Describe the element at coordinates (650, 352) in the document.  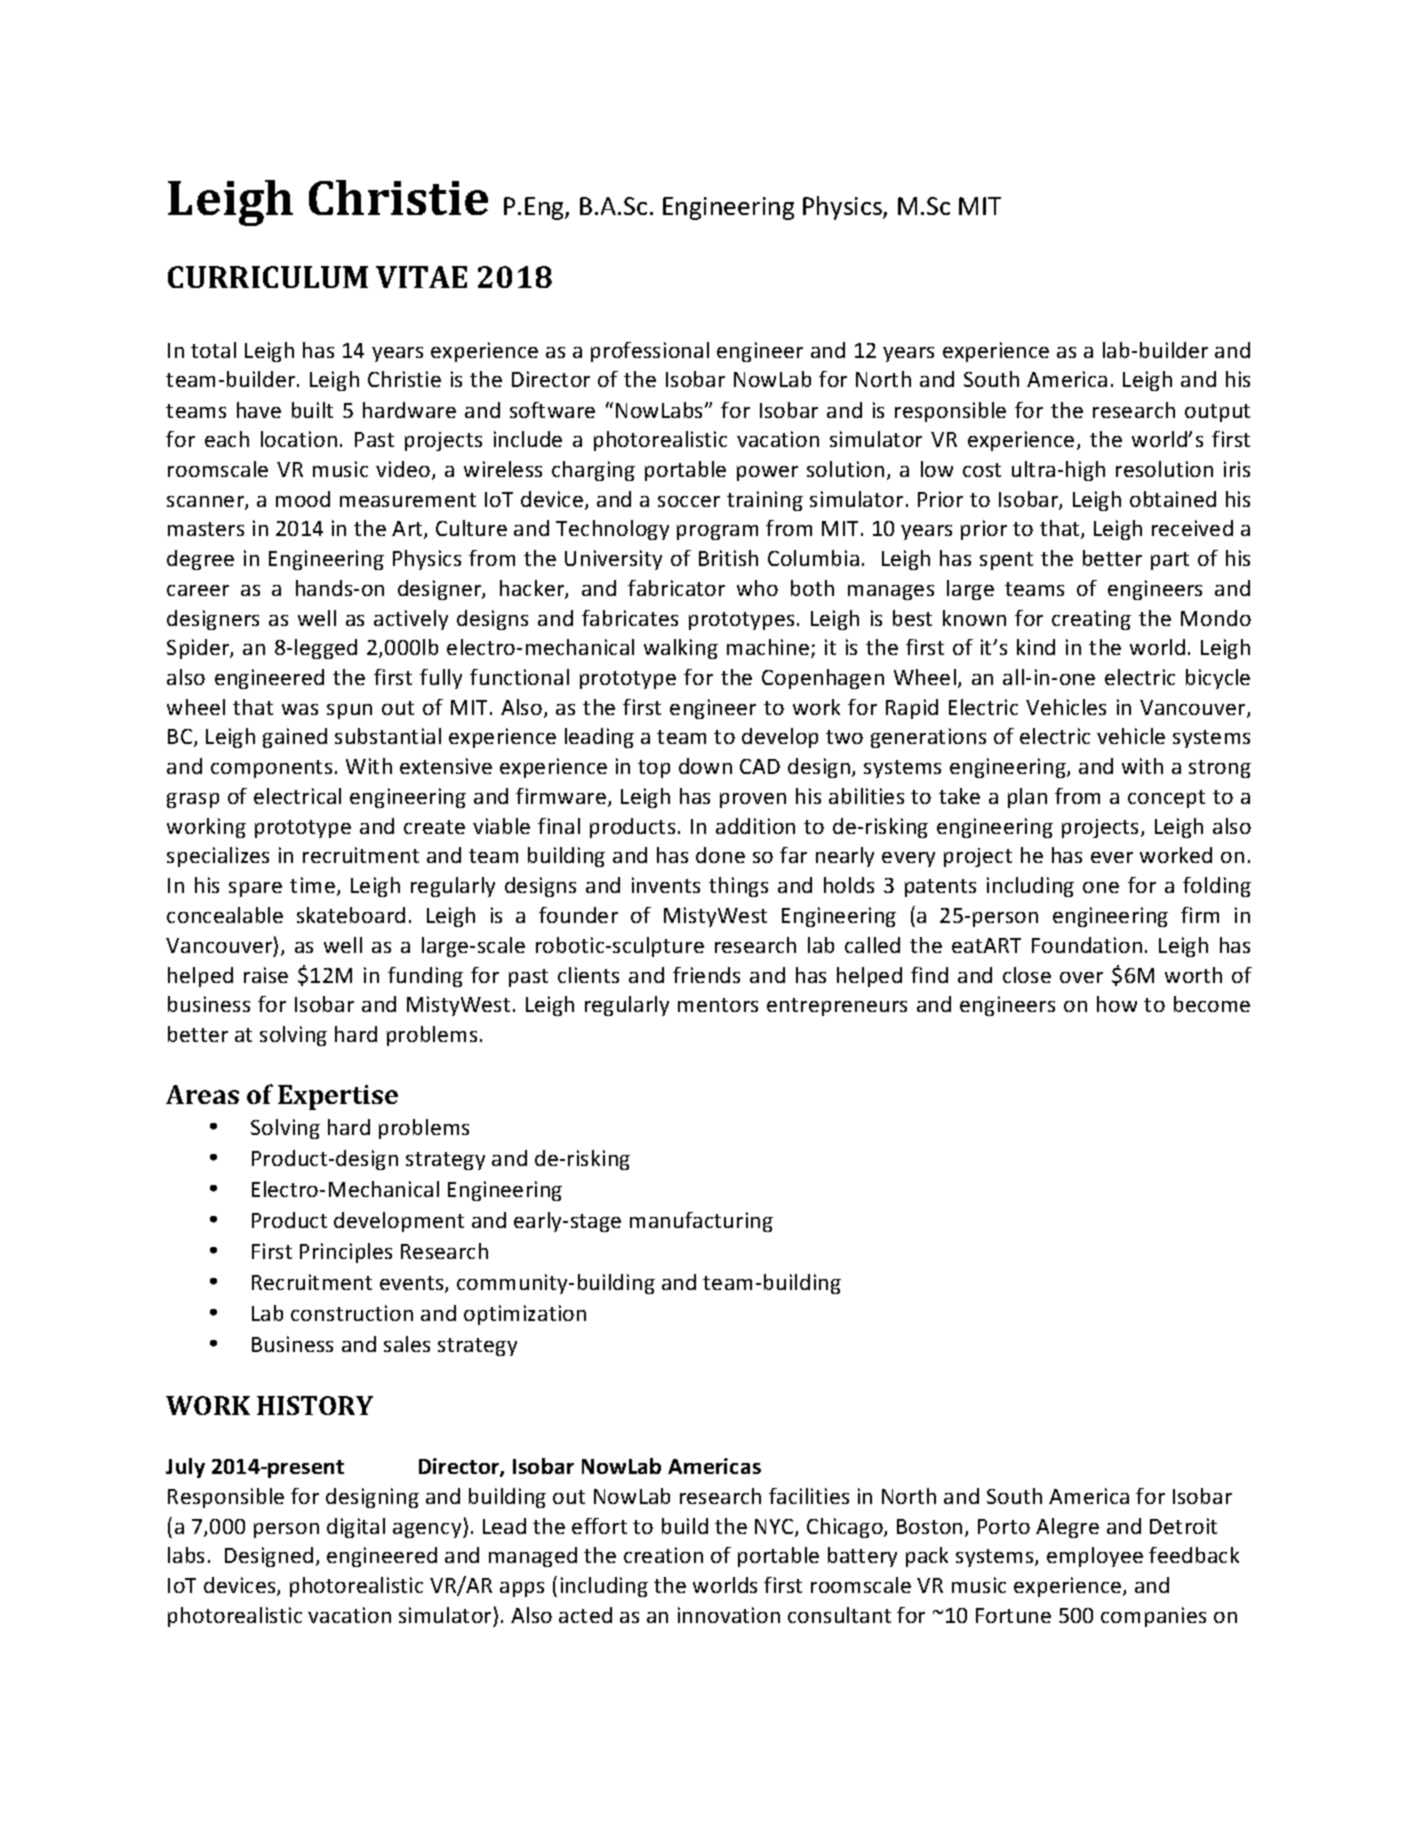
I see `professional` at that location.
